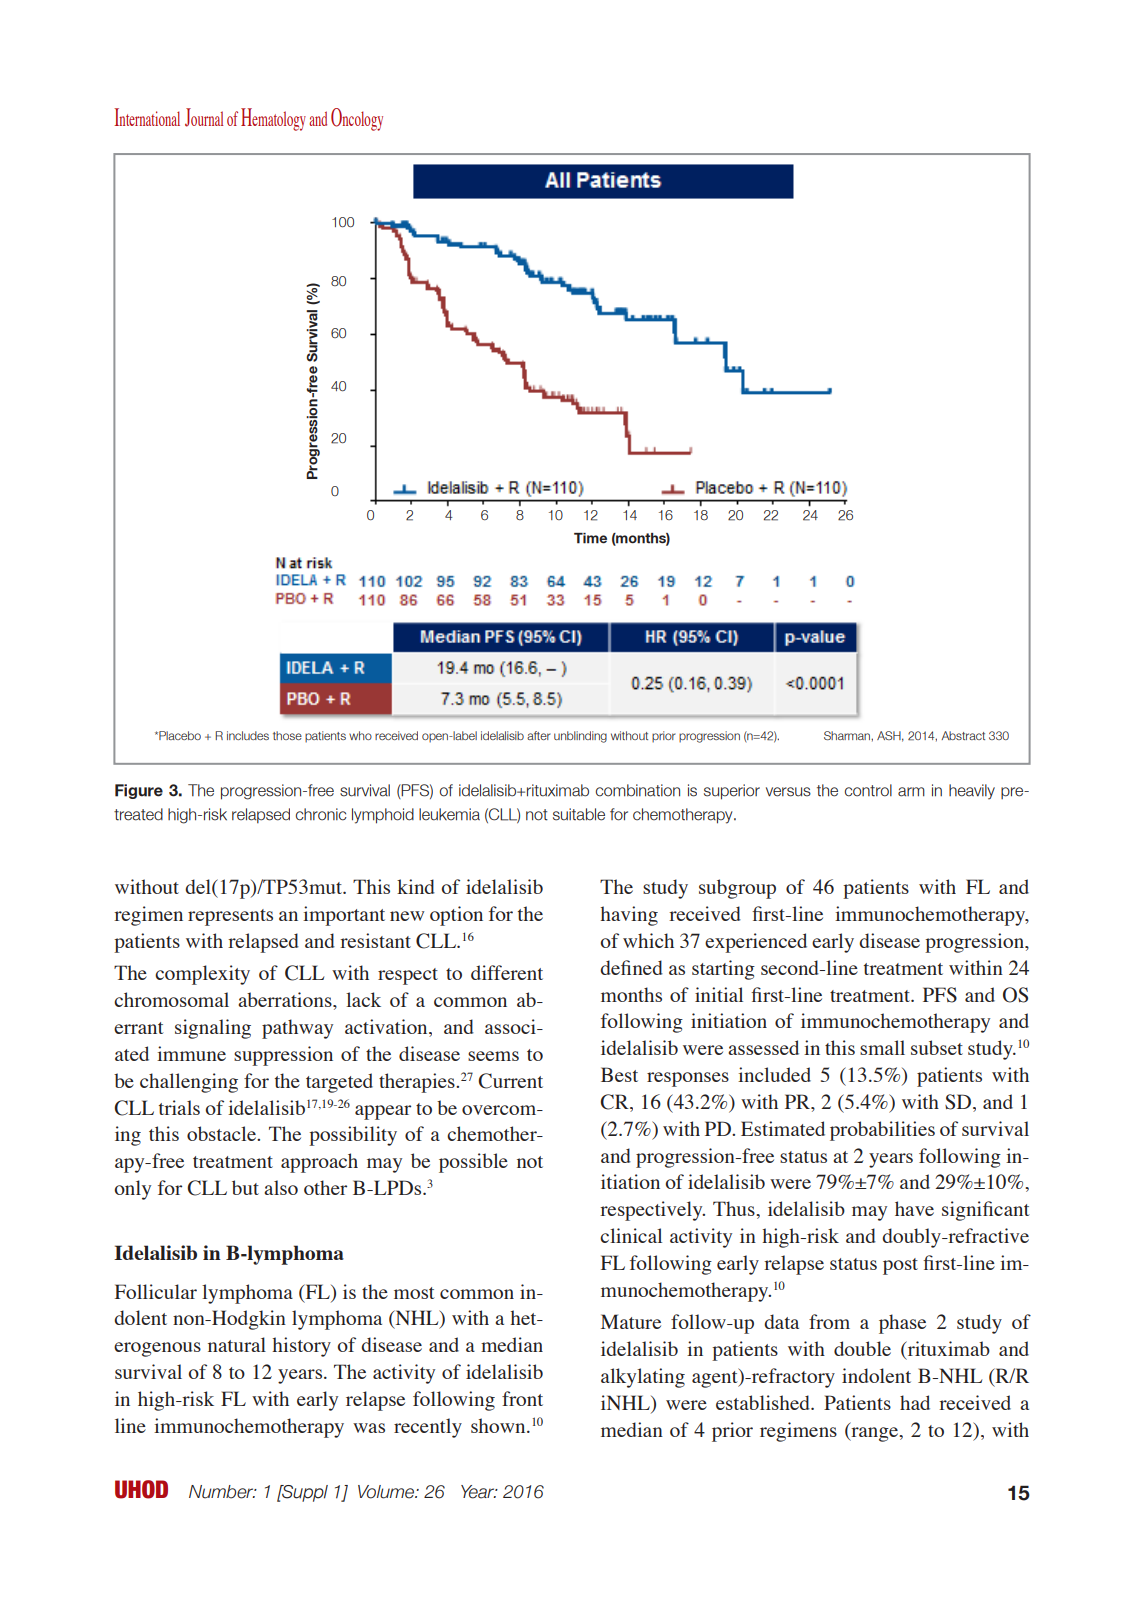  Describe the element at coordinates (522, 1398) in the screenshot. I see `front` at that location.
